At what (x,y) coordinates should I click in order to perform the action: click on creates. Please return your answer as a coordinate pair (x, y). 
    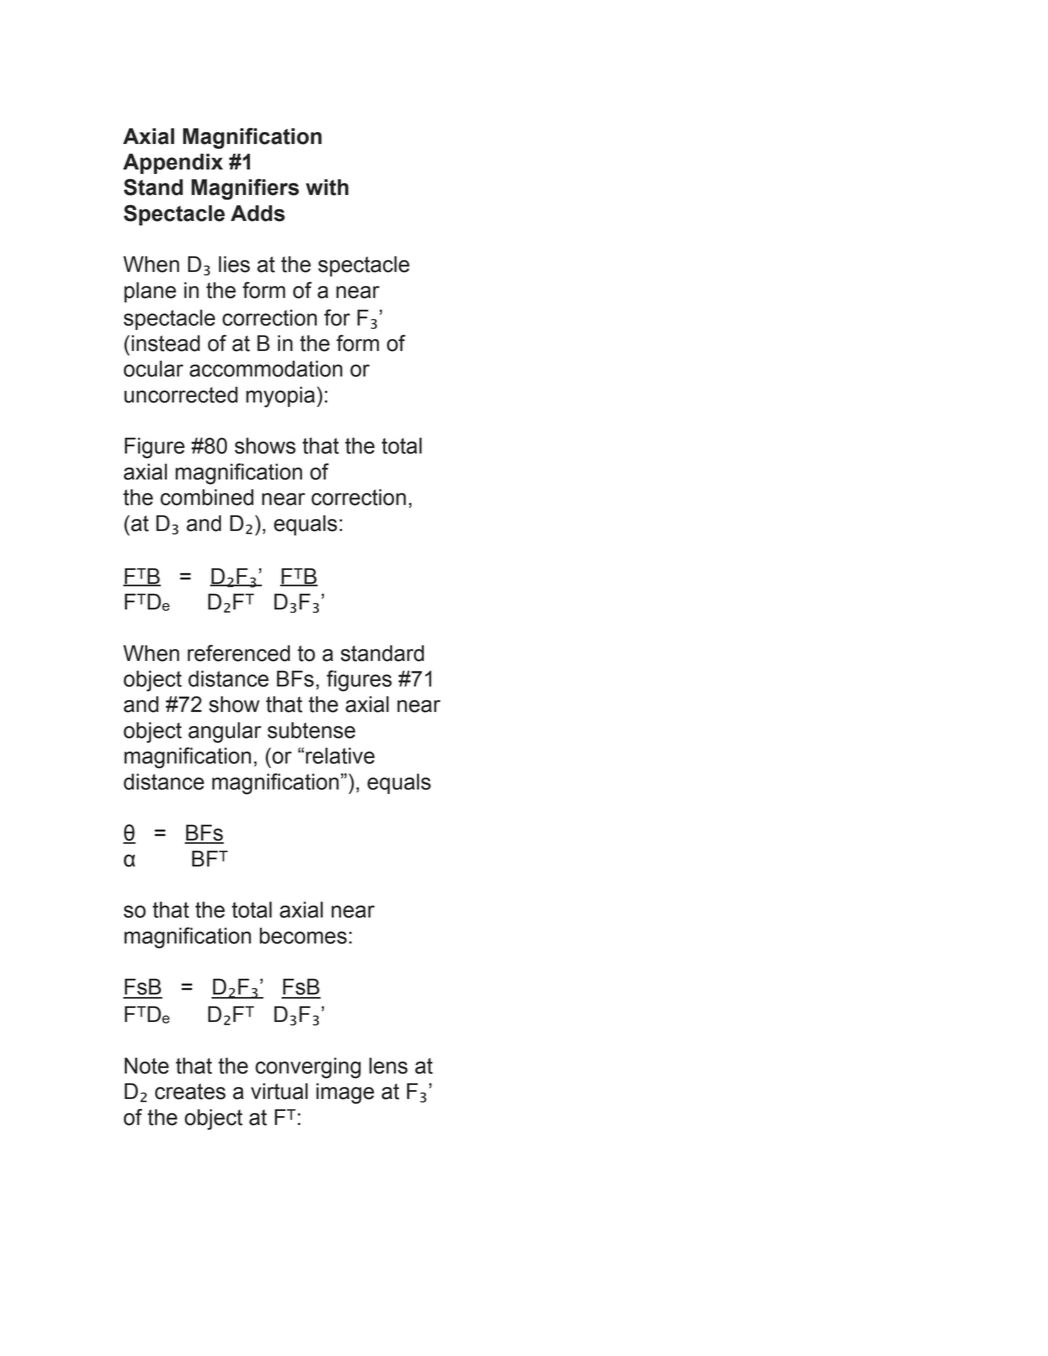
    Looking at the image, I should click on (190, 1091).
